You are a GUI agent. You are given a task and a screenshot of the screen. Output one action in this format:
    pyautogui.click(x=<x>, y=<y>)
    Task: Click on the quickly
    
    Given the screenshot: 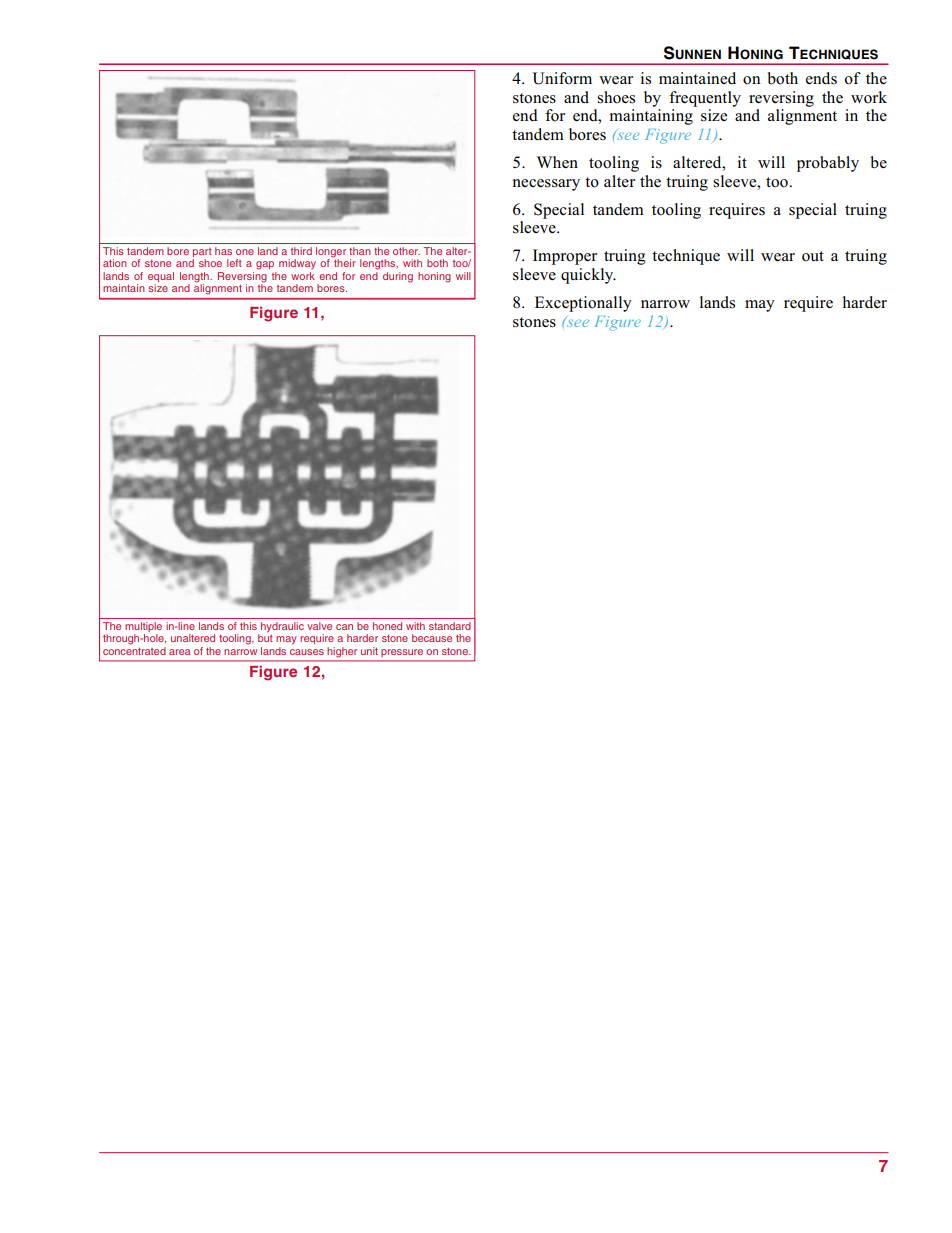 What is the action you would take?
    pyautogui.click(x=588, y=276)
